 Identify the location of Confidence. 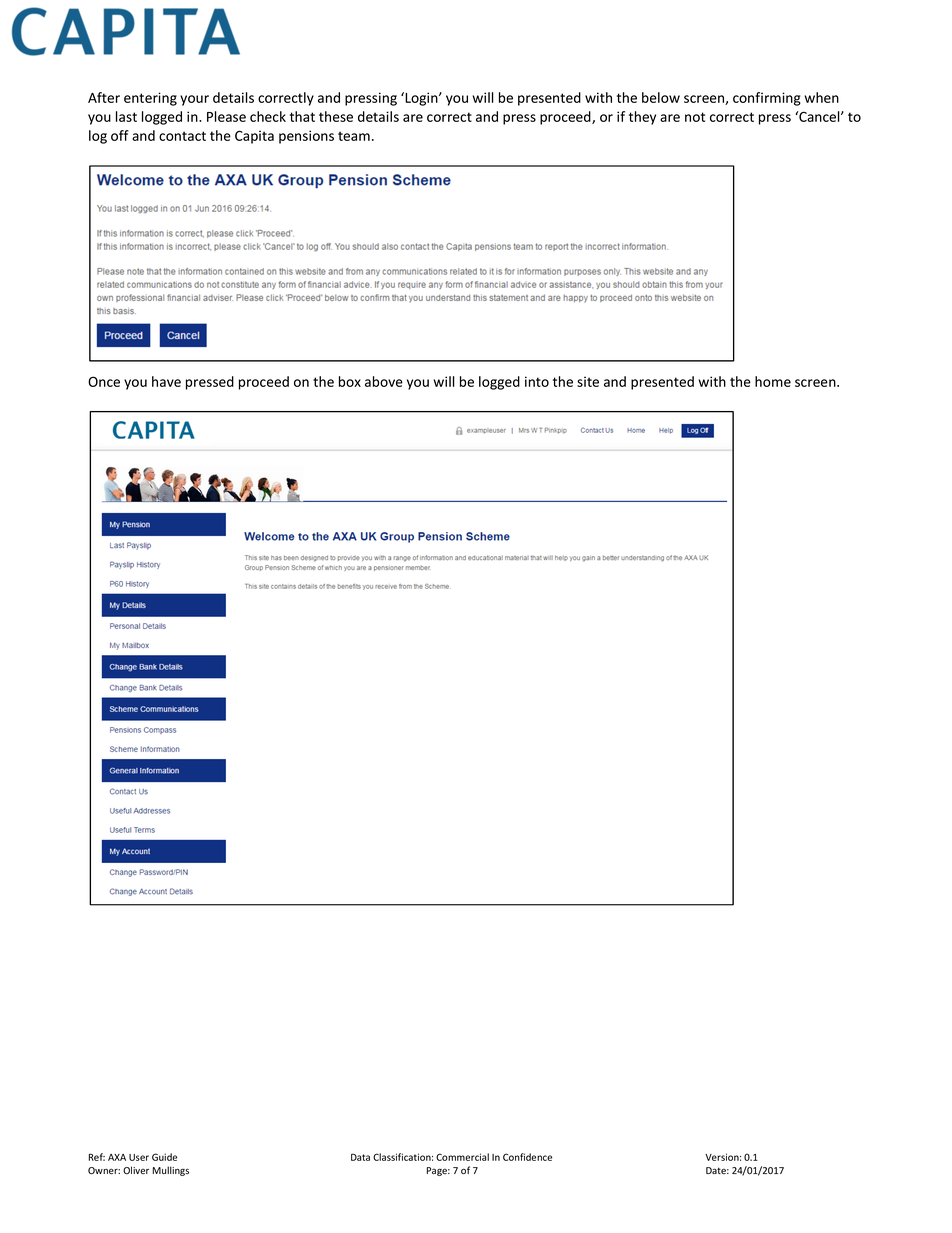
(527, 1157).
